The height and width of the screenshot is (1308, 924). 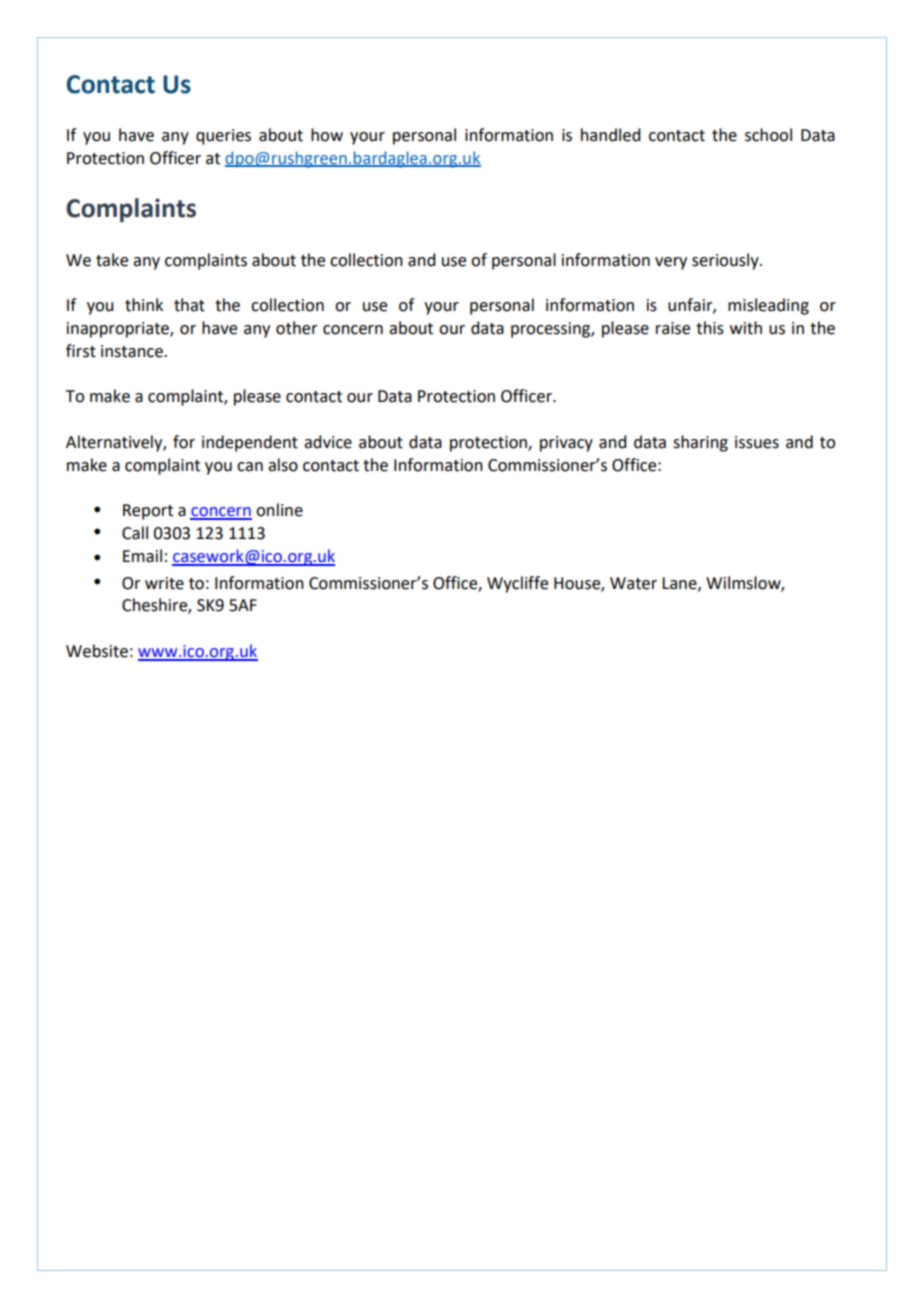 What do you see at coordinates (97, 651) in the screenshot?
I see `Website` at bounding box center [97, 651].
